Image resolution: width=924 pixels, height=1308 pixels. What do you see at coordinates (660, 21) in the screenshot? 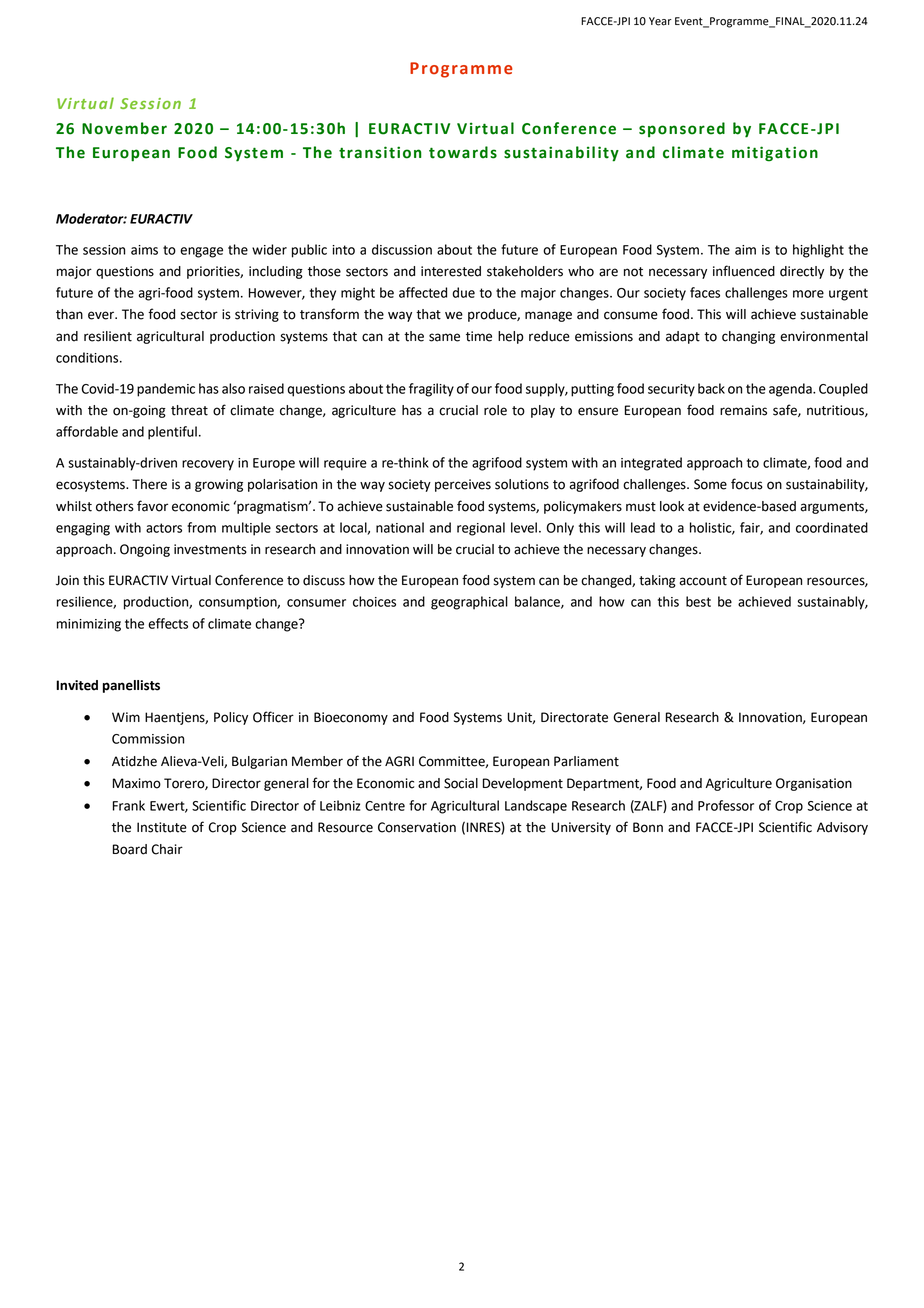
I see `Year` at bounding box center [660, 21].
